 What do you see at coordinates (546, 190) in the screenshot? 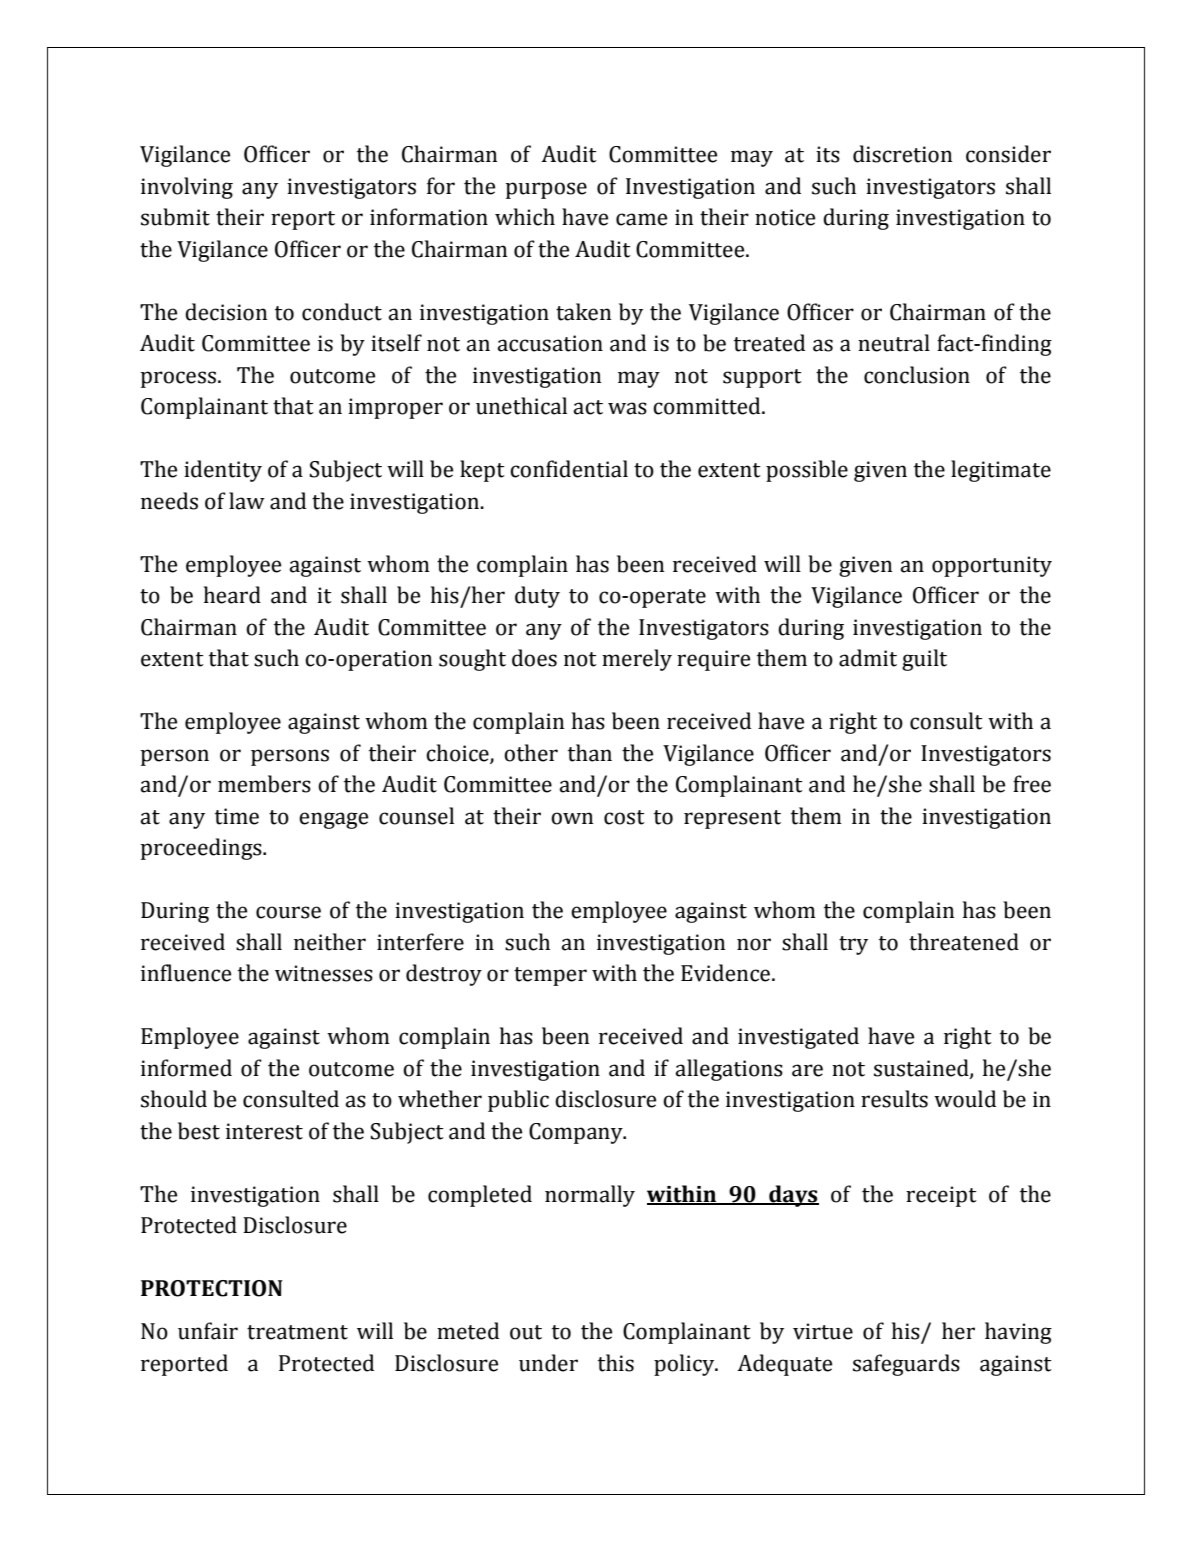
I see `purpose` at bounding box center [546, 190].
